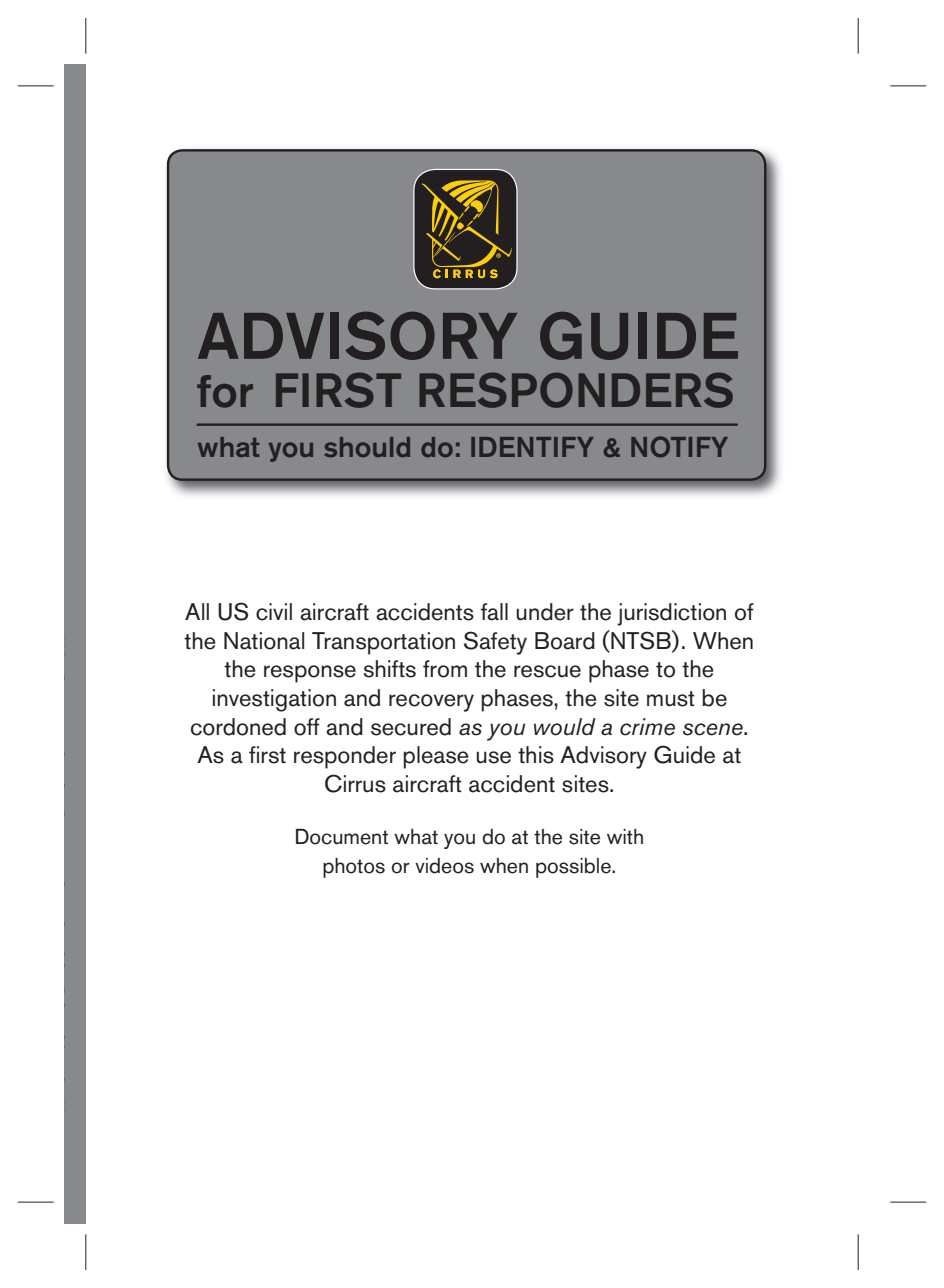 The image size is (944, 1288). What do you see at coordinates (225, 391) in the screenshot?
I see `for` at bounding box center [225, 391].
